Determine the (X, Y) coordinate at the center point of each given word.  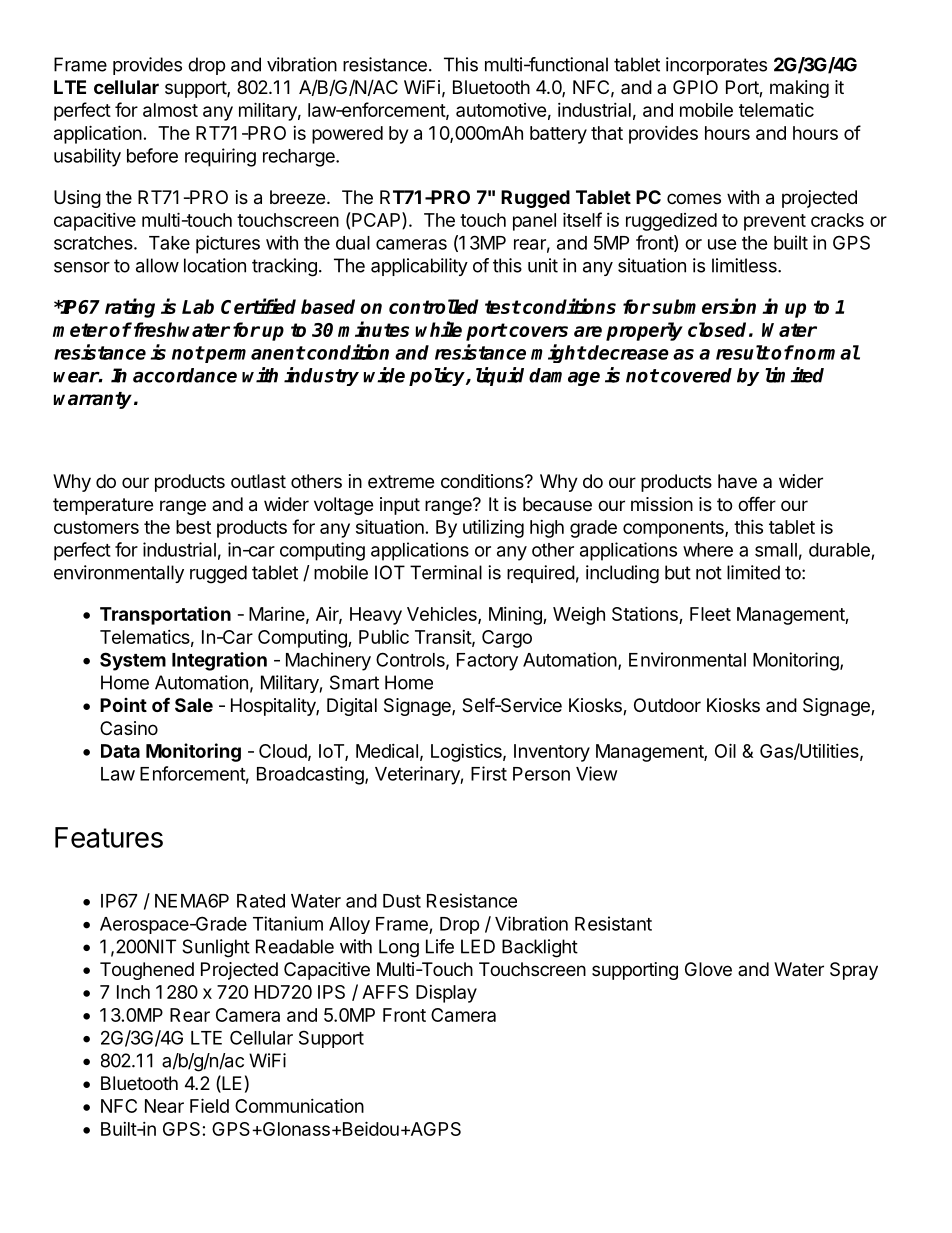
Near (164, 1106)
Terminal (446, 572)
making (799, 89)
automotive (501, 110)
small (776, 550)
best (193, 527)
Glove (708, 969)
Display (446, 994)
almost (170, 110)
